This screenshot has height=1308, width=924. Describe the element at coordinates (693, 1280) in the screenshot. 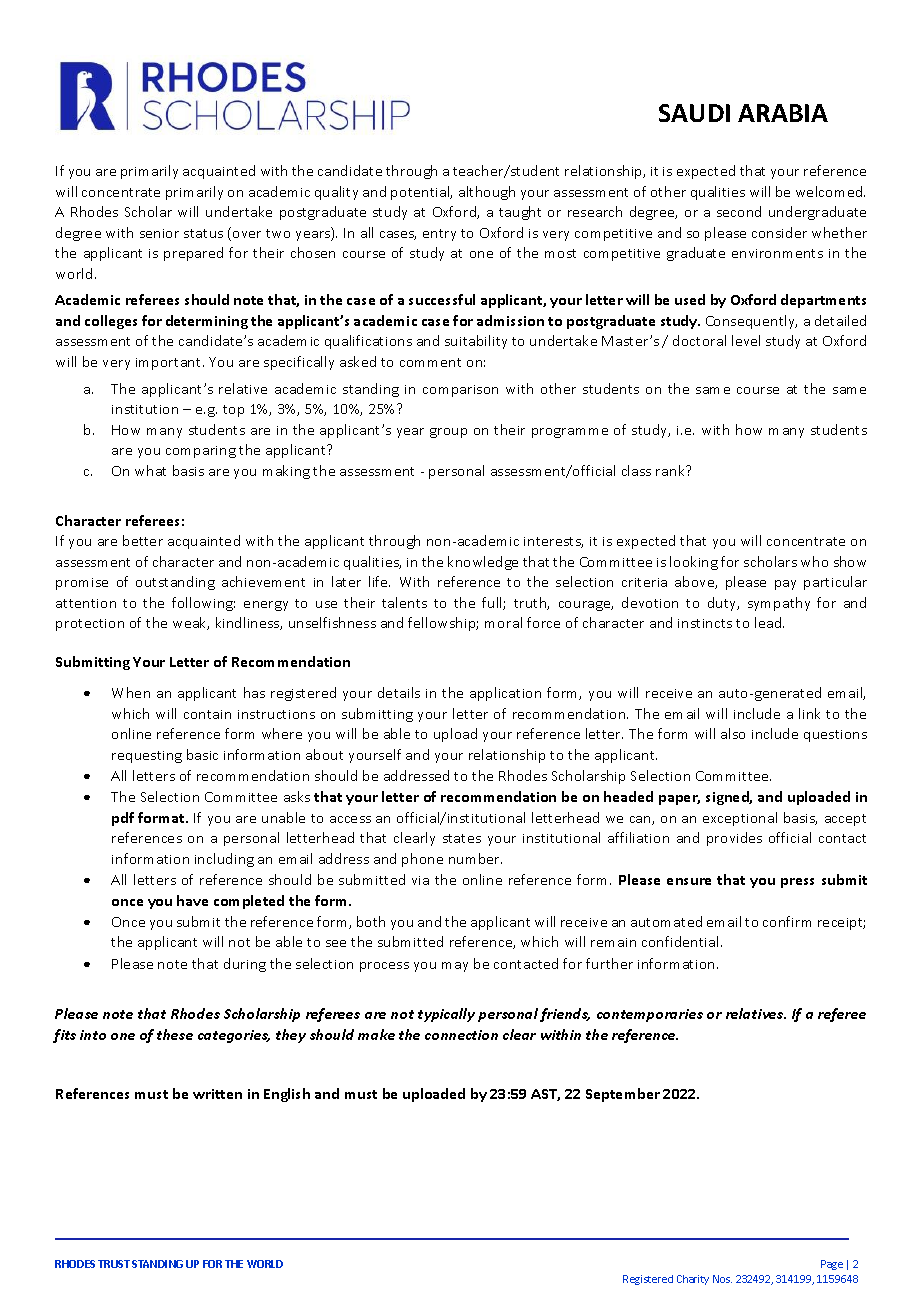

I see `Charity` at that location.
